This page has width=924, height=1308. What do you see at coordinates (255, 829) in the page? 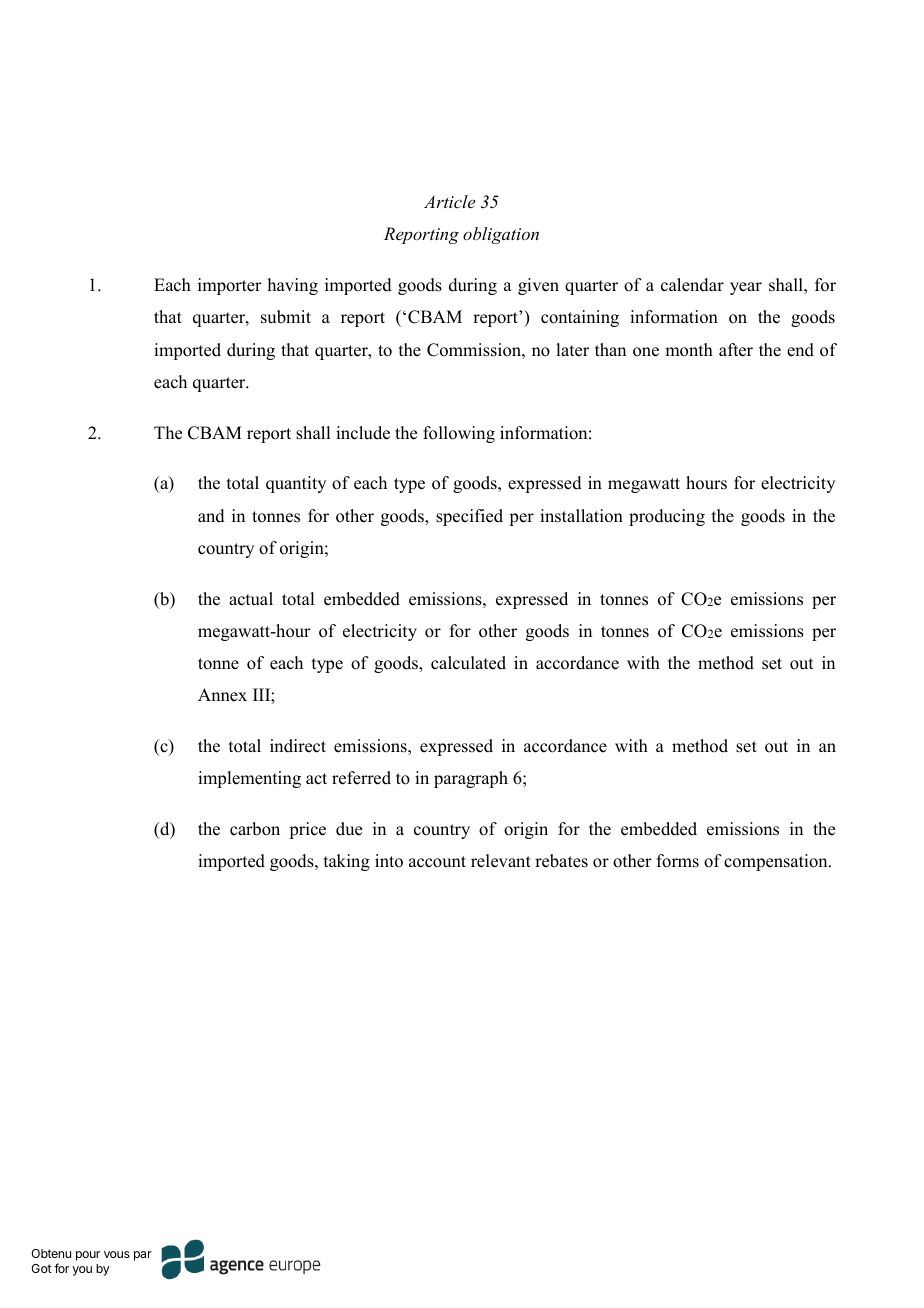
I see `carbon` at bounding box center [255, 829].
